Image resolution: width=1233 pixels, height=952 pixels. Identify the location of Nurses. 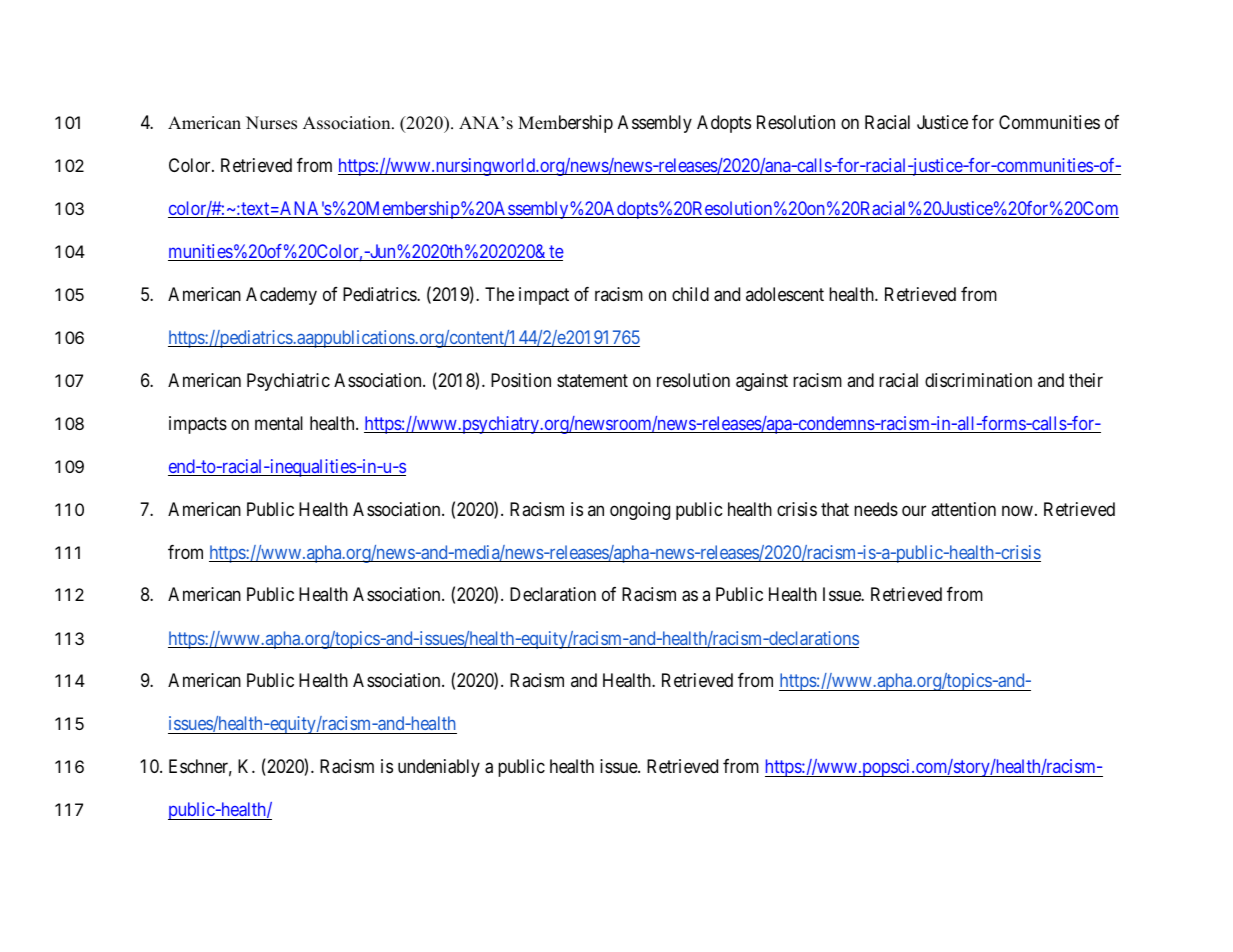
(271, 123).
